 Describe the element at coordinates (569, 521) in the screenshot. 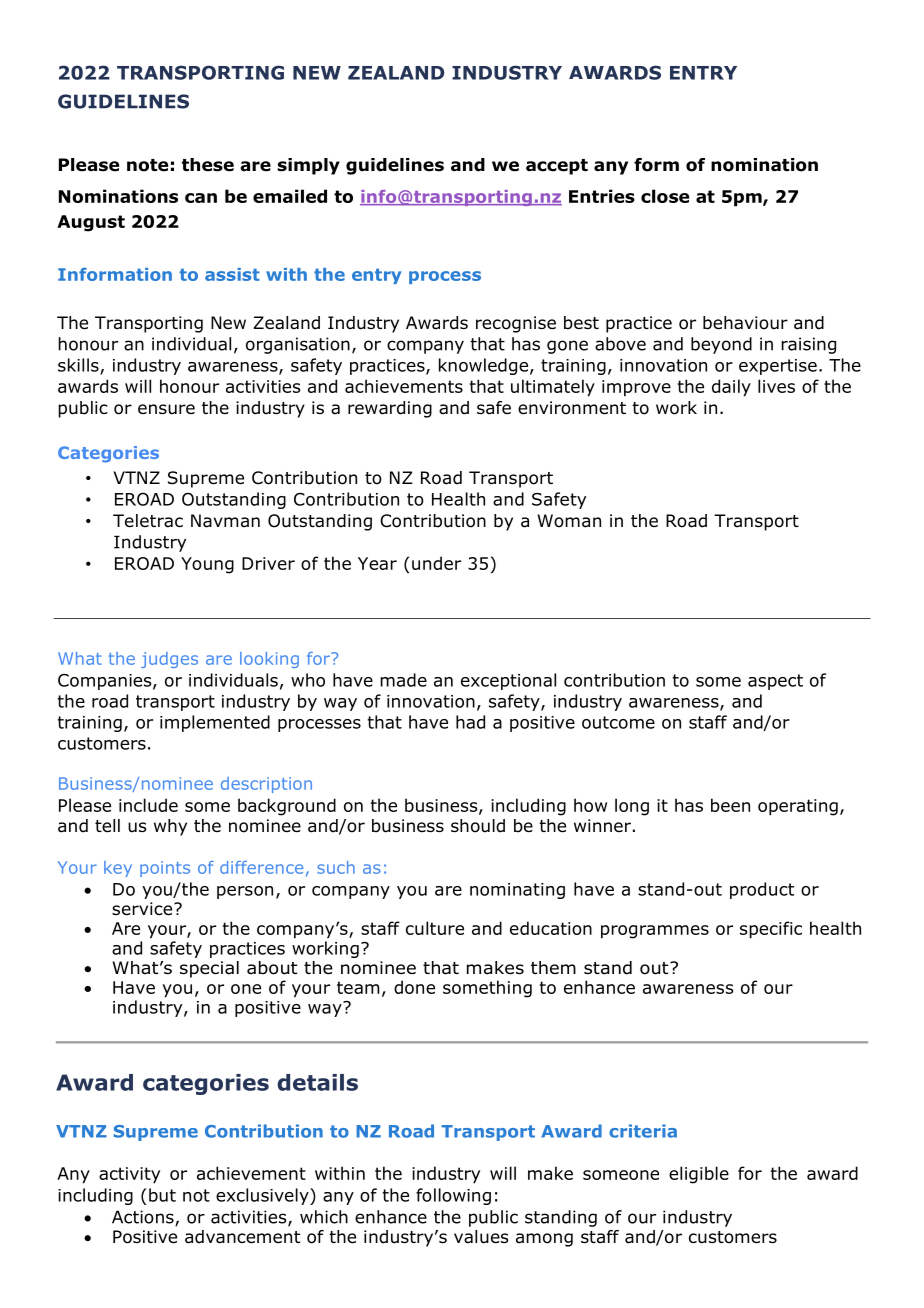

I see `Woman` at that location.
